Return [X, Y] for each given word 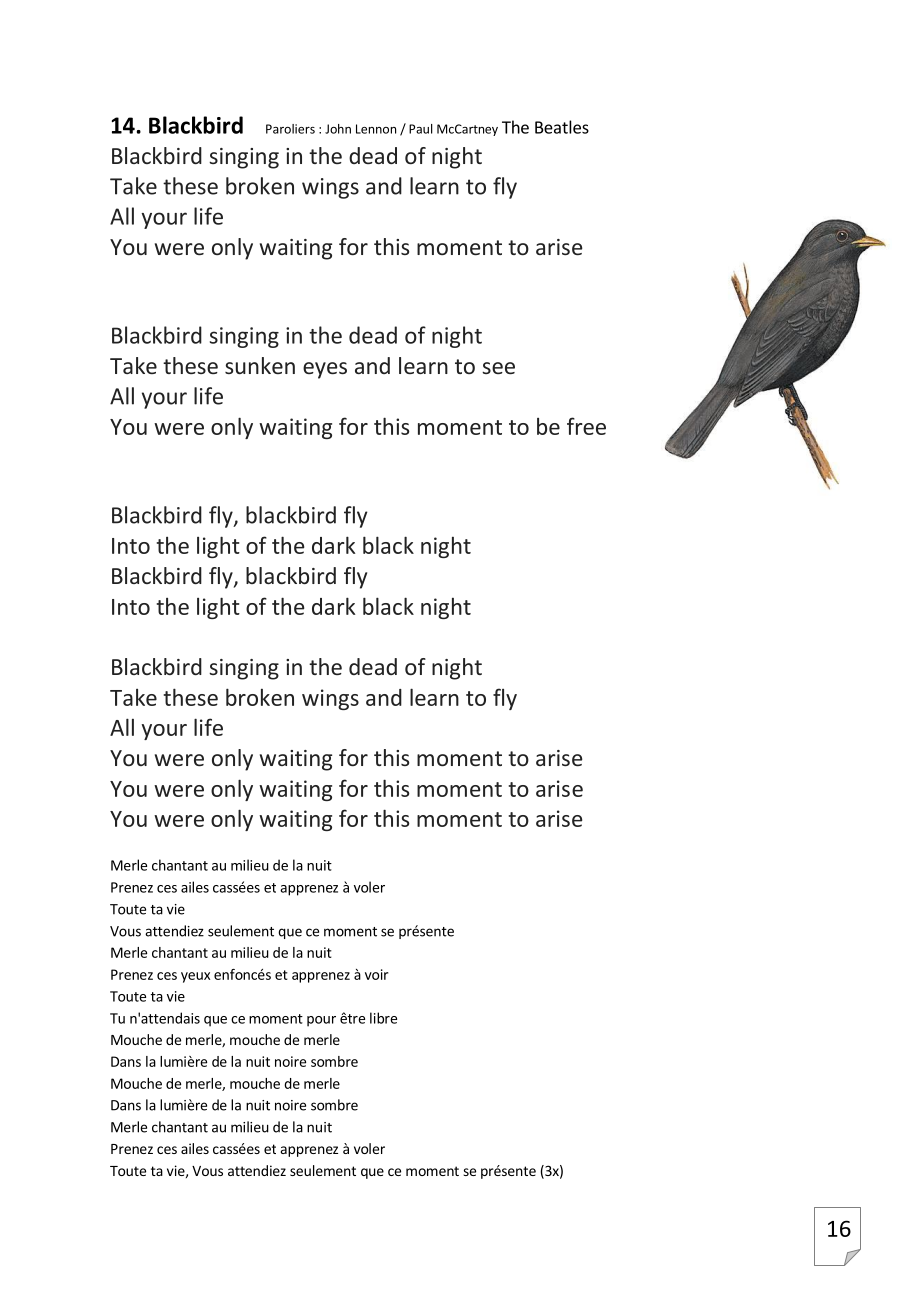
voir [376, 974]
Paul [421, 129]
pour [321, 1021]
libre [383, 1018]
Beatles [562, 127]
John [338, 129]
